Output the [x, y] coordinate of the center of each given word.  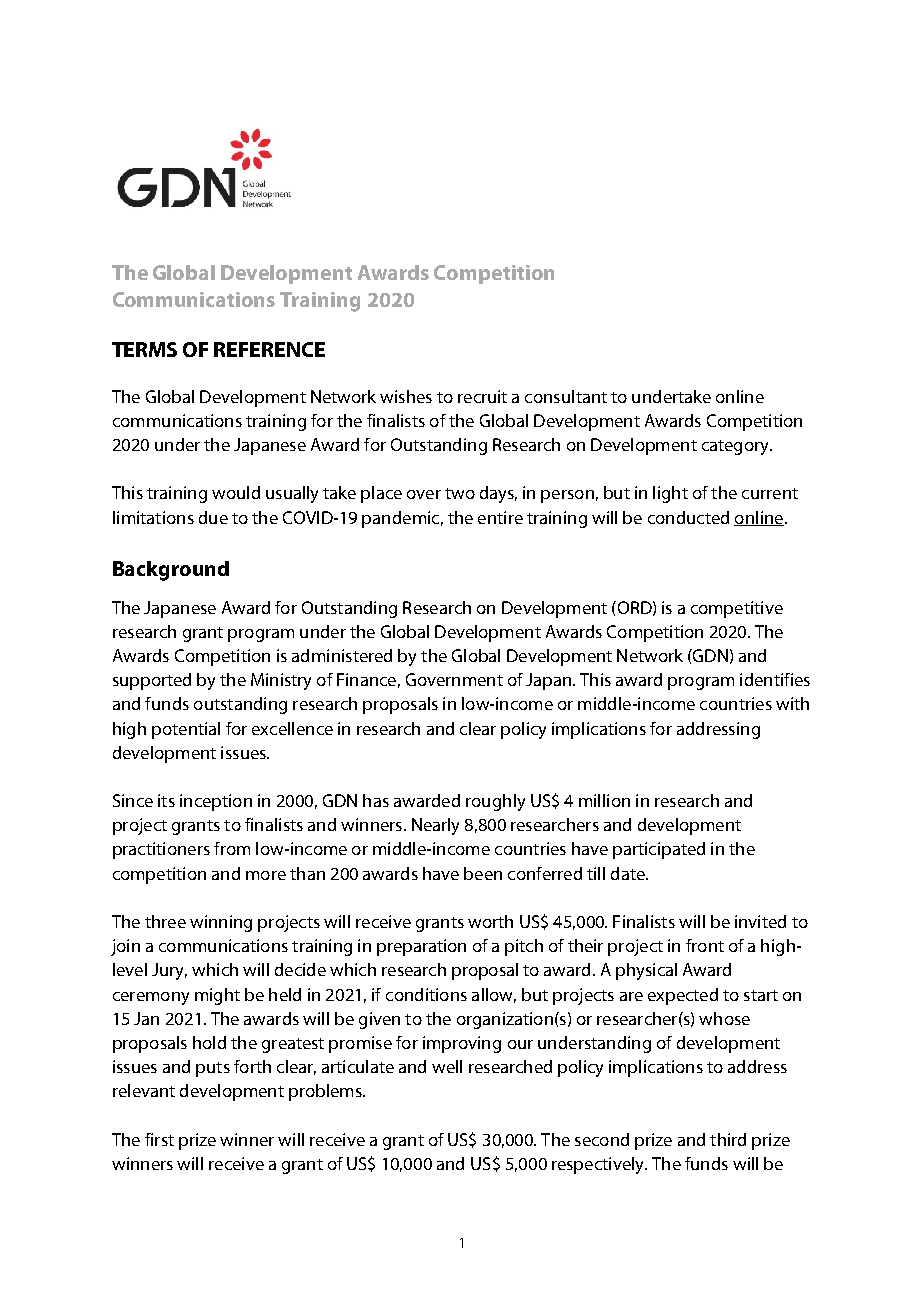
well [447, 1066]
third [728, 1139]
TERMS [144, 349]
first [159, 1139]
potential [186, 730]
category [736, 447]
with [792, 703]
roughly [495, 802]
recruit [482, 396]
